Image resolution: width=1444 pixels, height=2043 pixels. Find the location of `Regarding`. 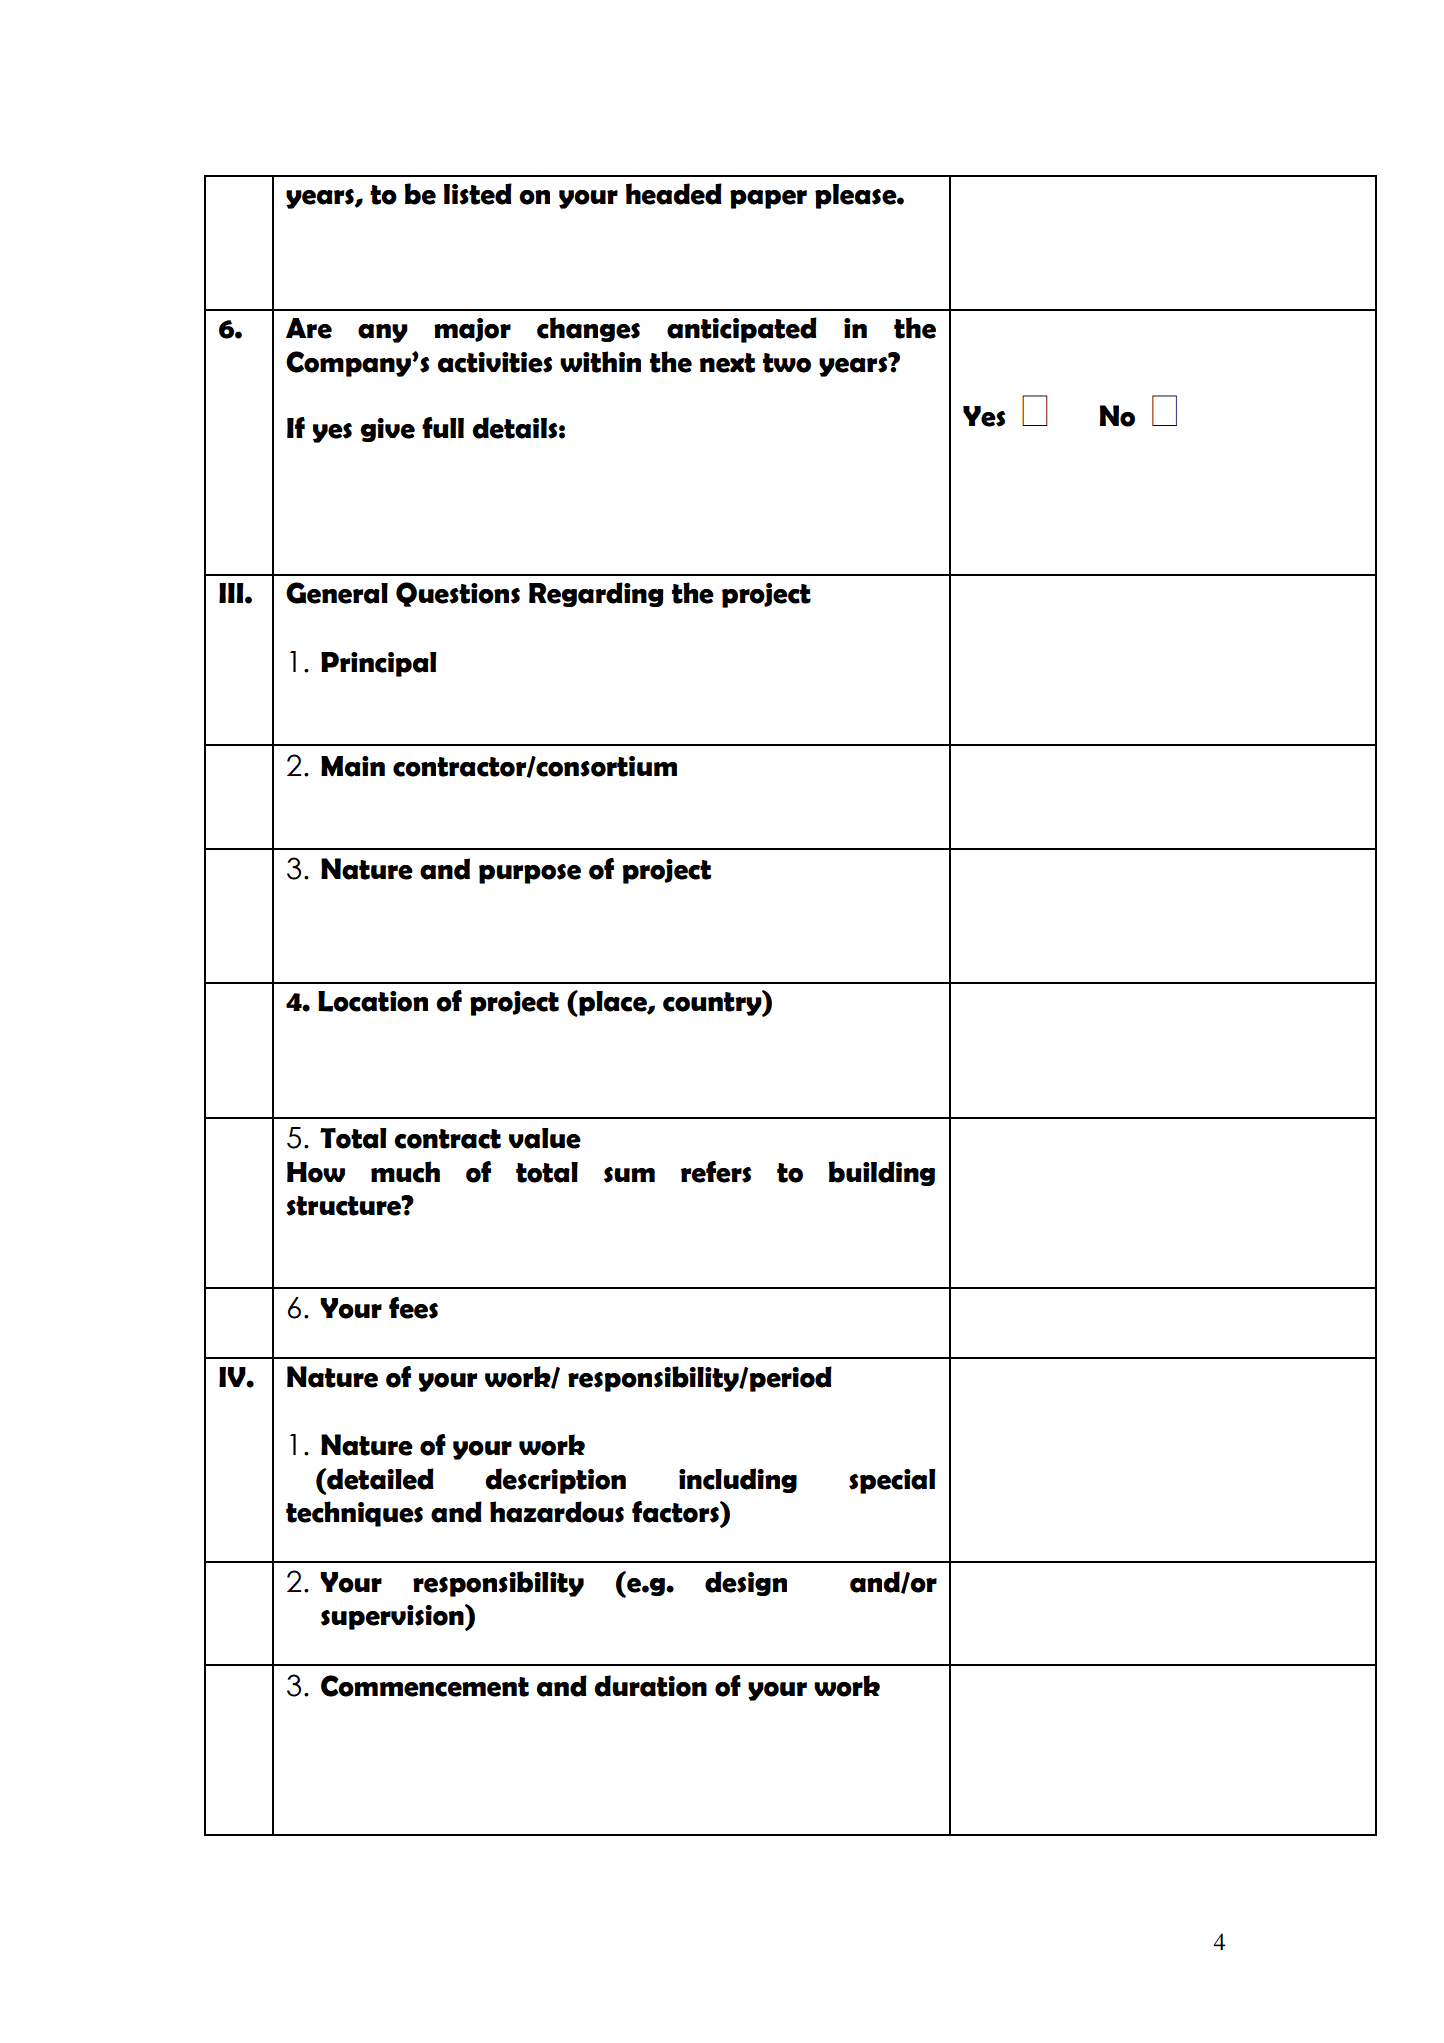

Regarding is located at coordinates (596, 594).
